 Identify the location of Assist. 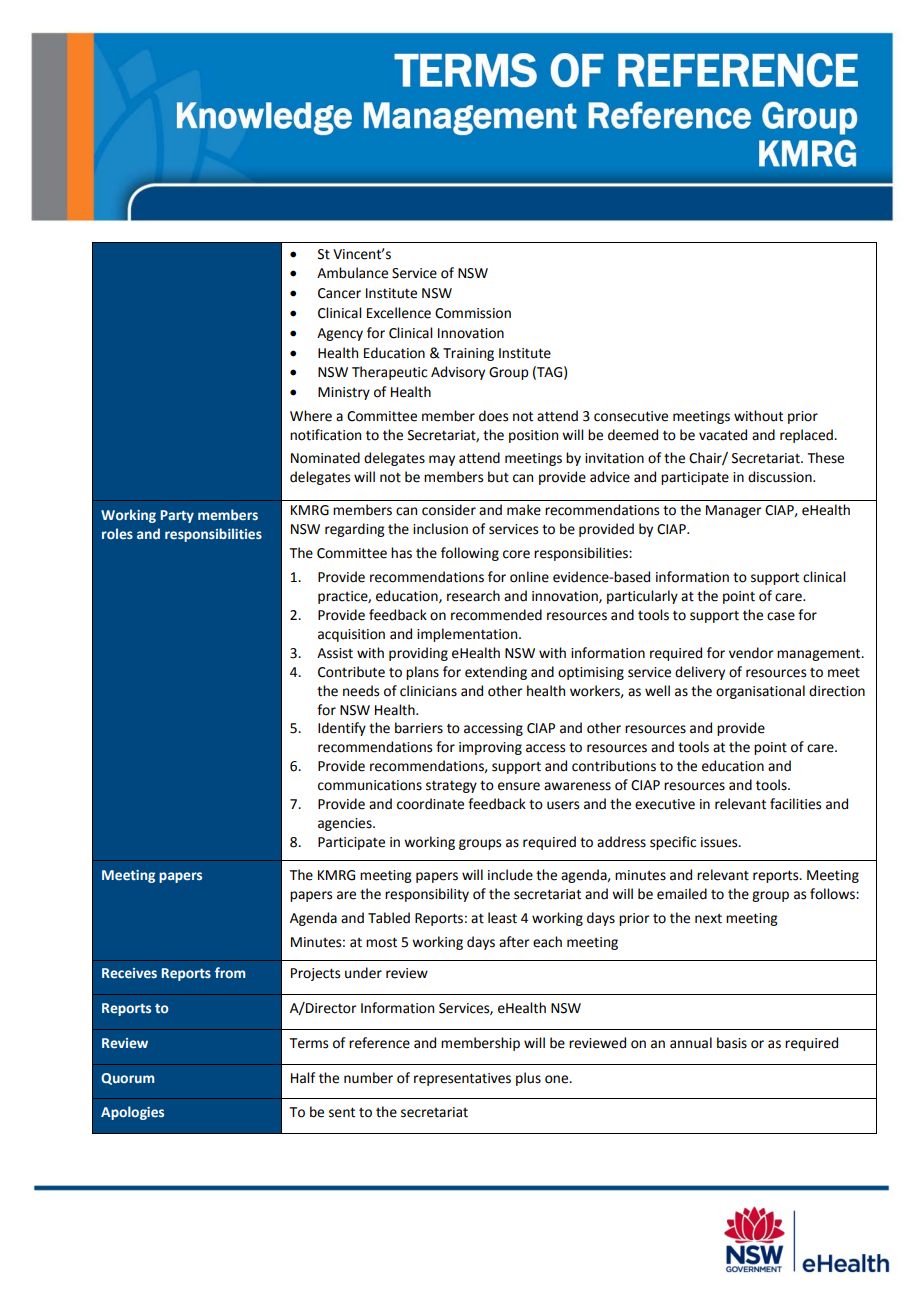
(335, 653).
